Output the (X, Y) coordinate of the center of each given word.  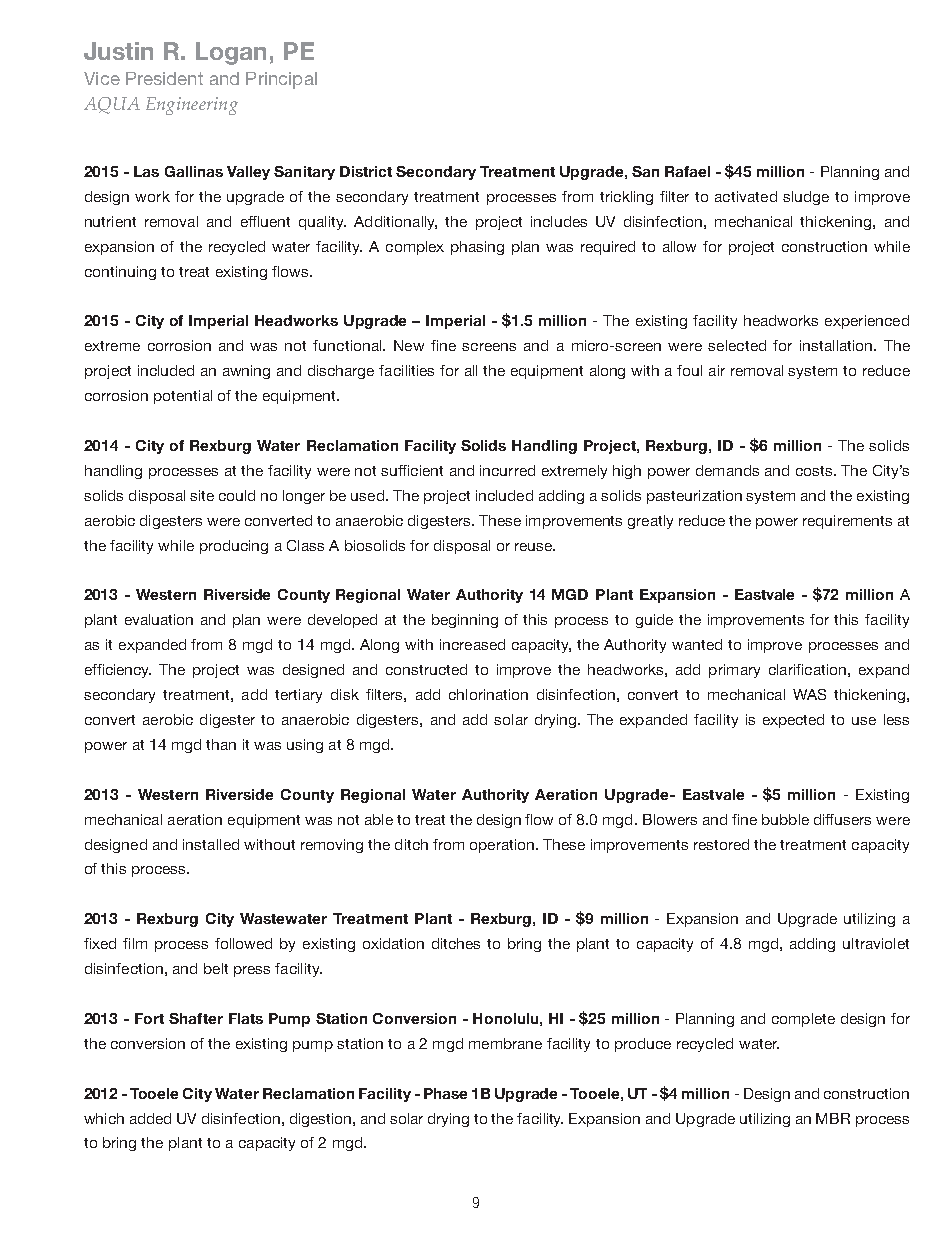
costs (815, 471)
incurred (507, 470)
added (150, 1118)
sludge (806, 198)
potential (183, 397)
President (164, 78)
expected (793, 721)
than (221, 744)
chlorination (488, 694)
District (366, 171)
